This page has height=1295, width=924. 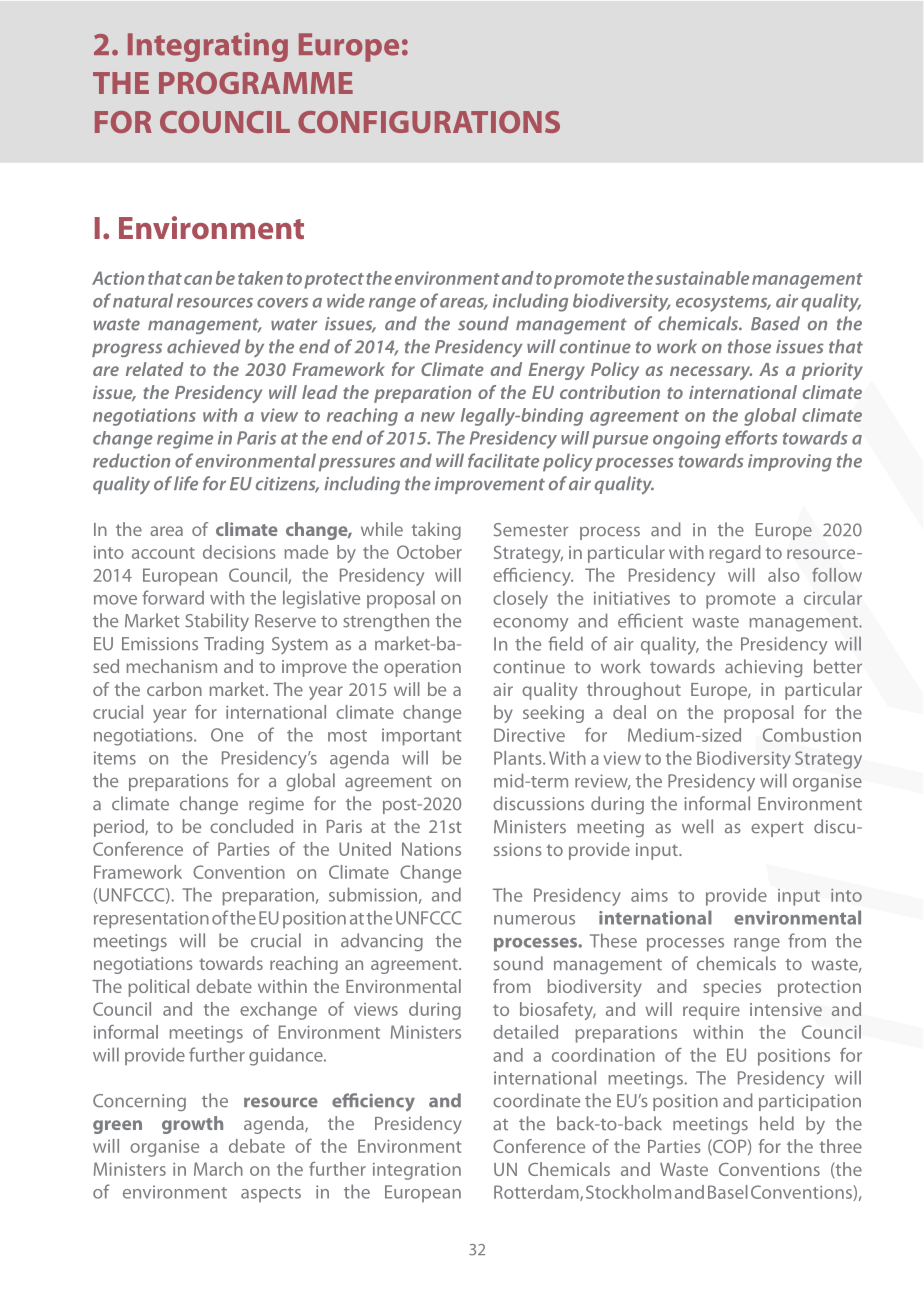 I want to click on Integrating, so click(x=208, y=47).
